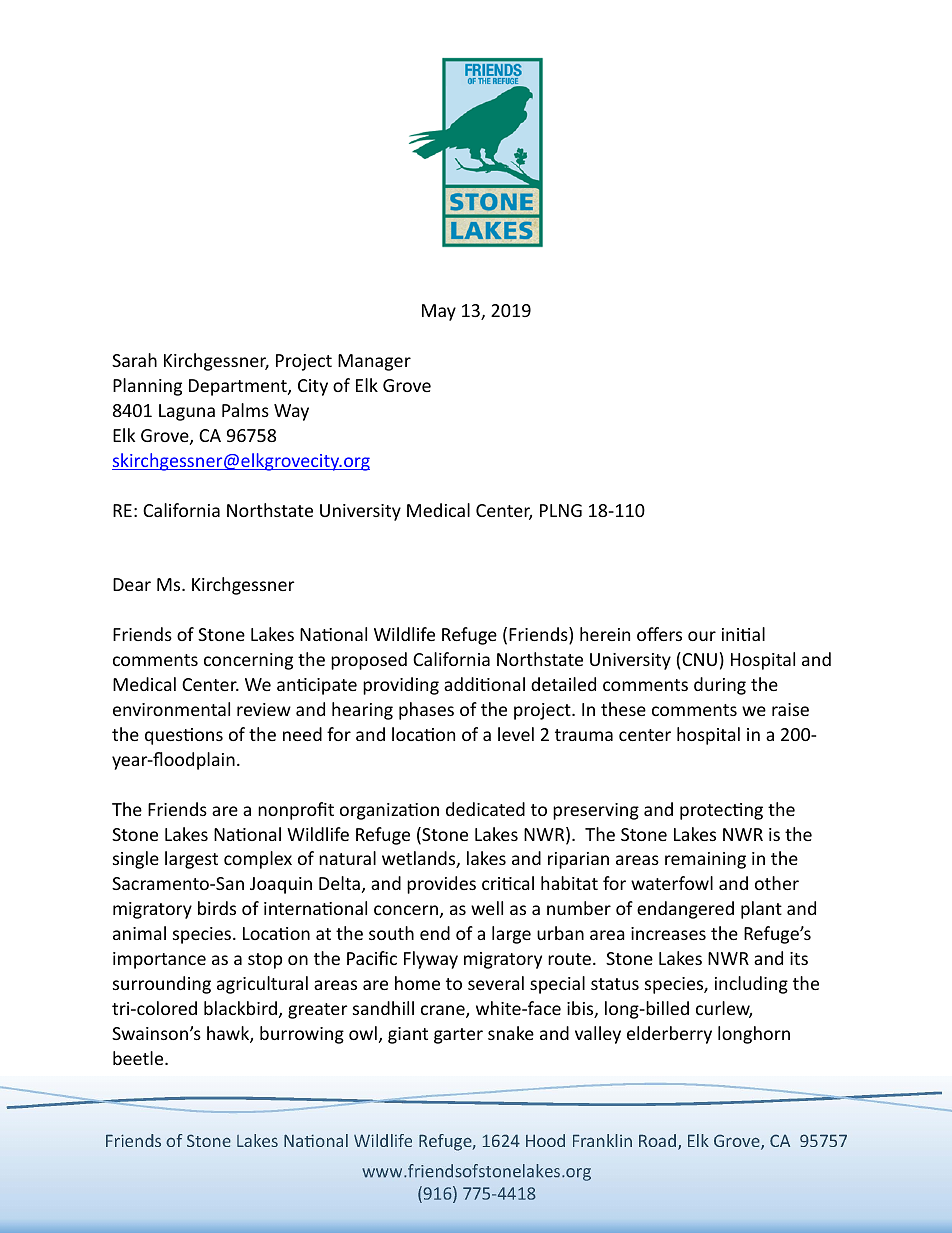  Describe the element at coordinates (720, 686) in the document. I see `during` at that location.
